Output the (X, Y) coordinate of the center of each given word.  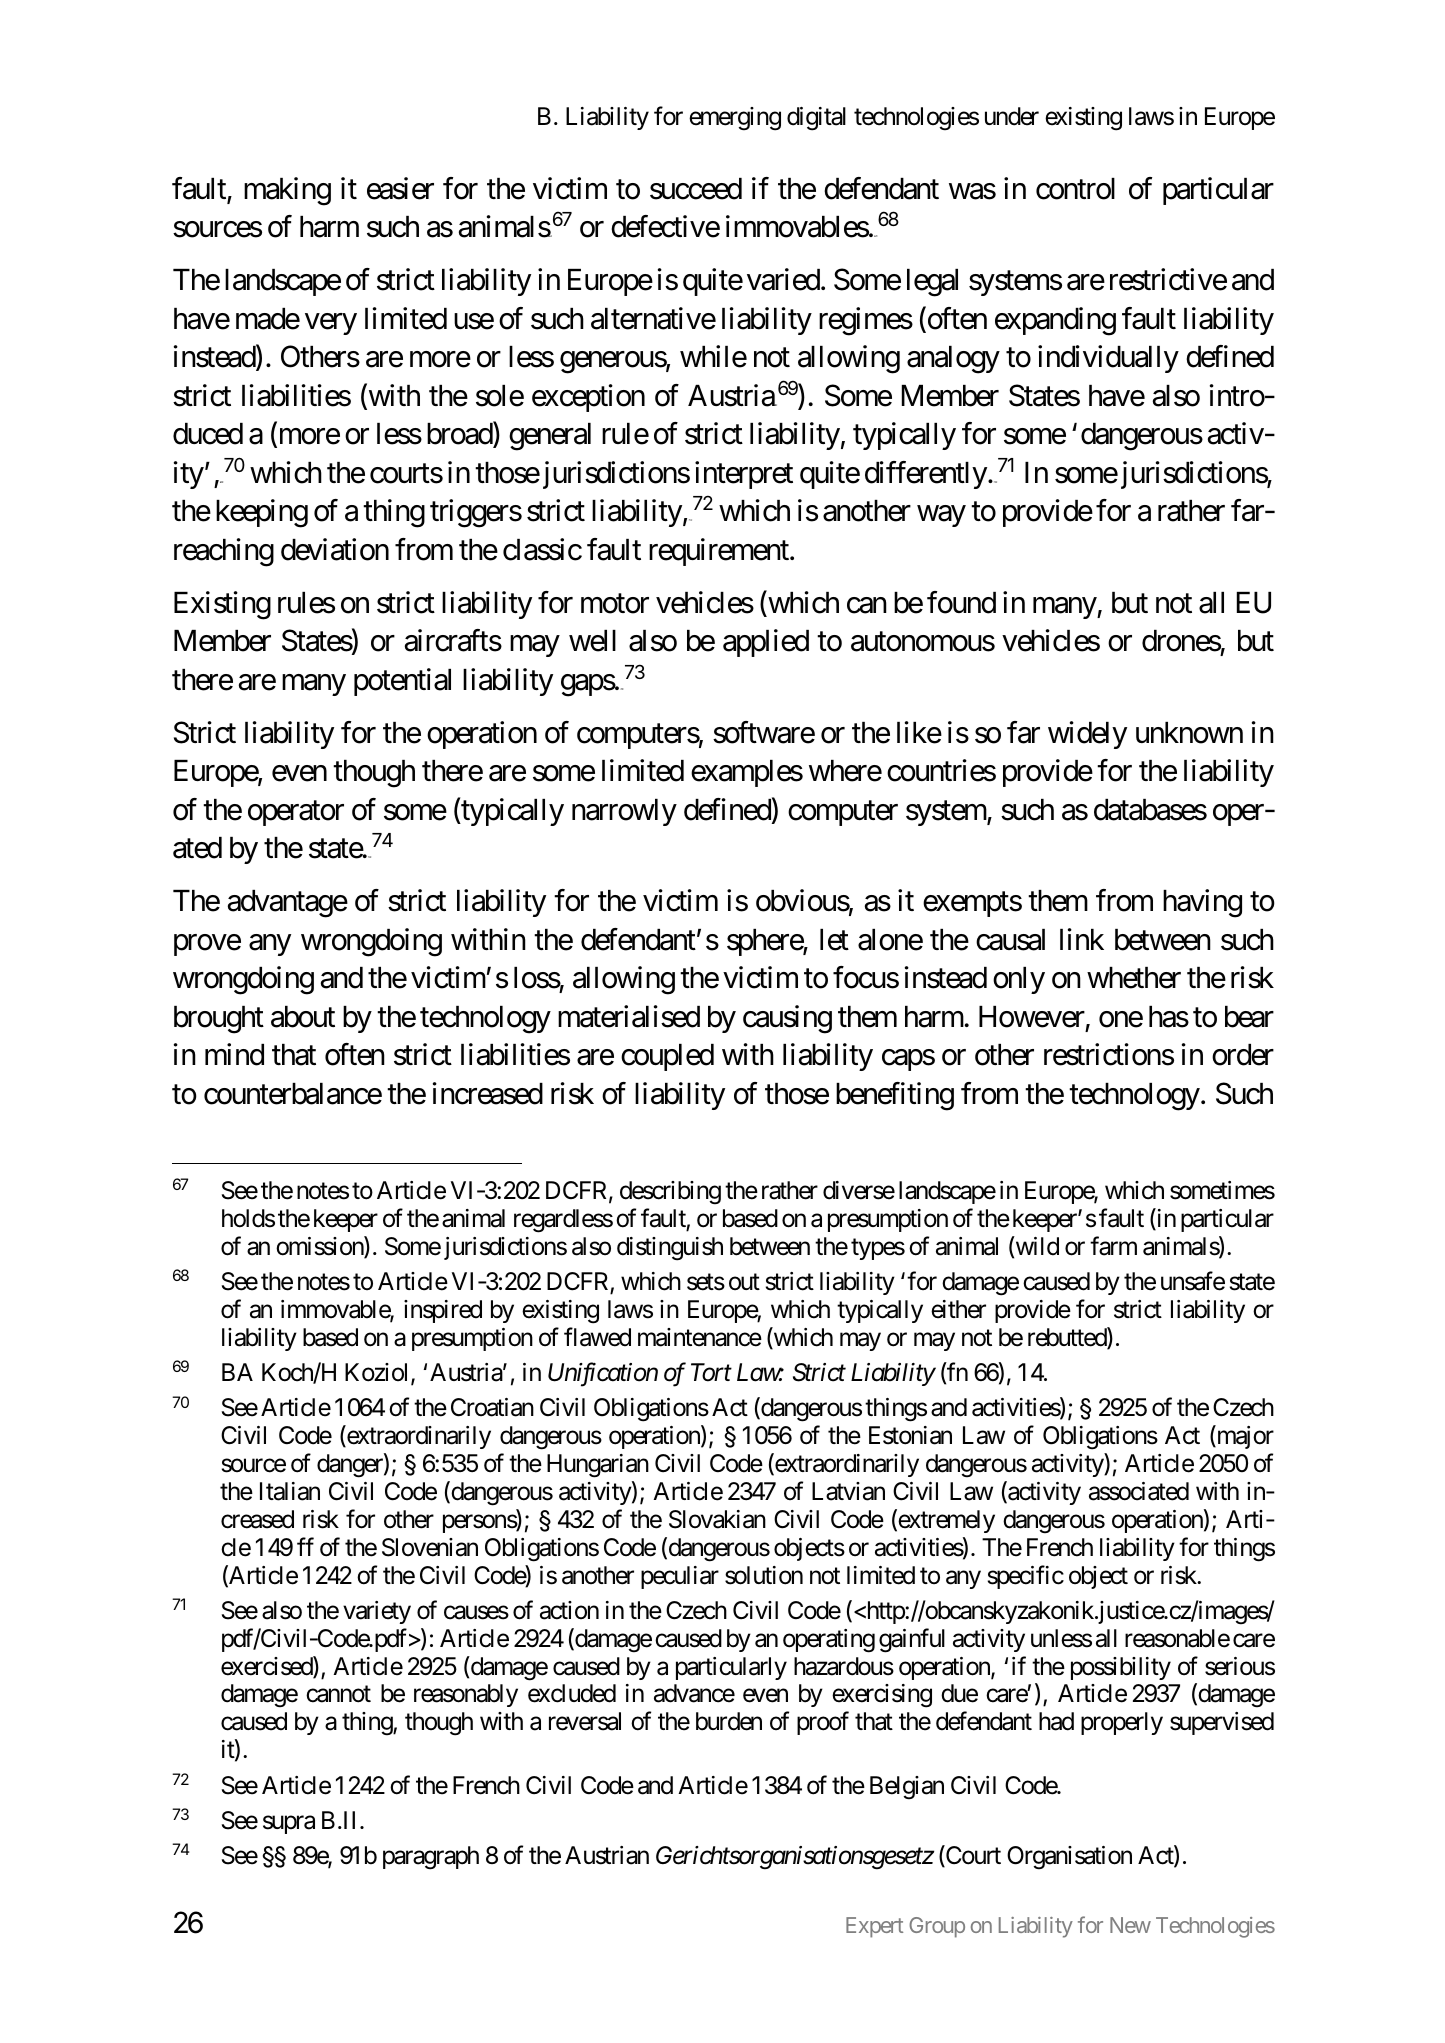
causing (787, 1019)
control (1075, 189)
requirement (720, 552)
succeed (696, 189)
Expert (874, 1927)
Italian (290, 1491)
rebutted (1068, 1338)
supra (289, 1824)
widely (1087, 735)
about (303, 1017)
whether (1134, 978)
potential (402, 682)
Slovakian (717, 1519)
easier (400, 188)
